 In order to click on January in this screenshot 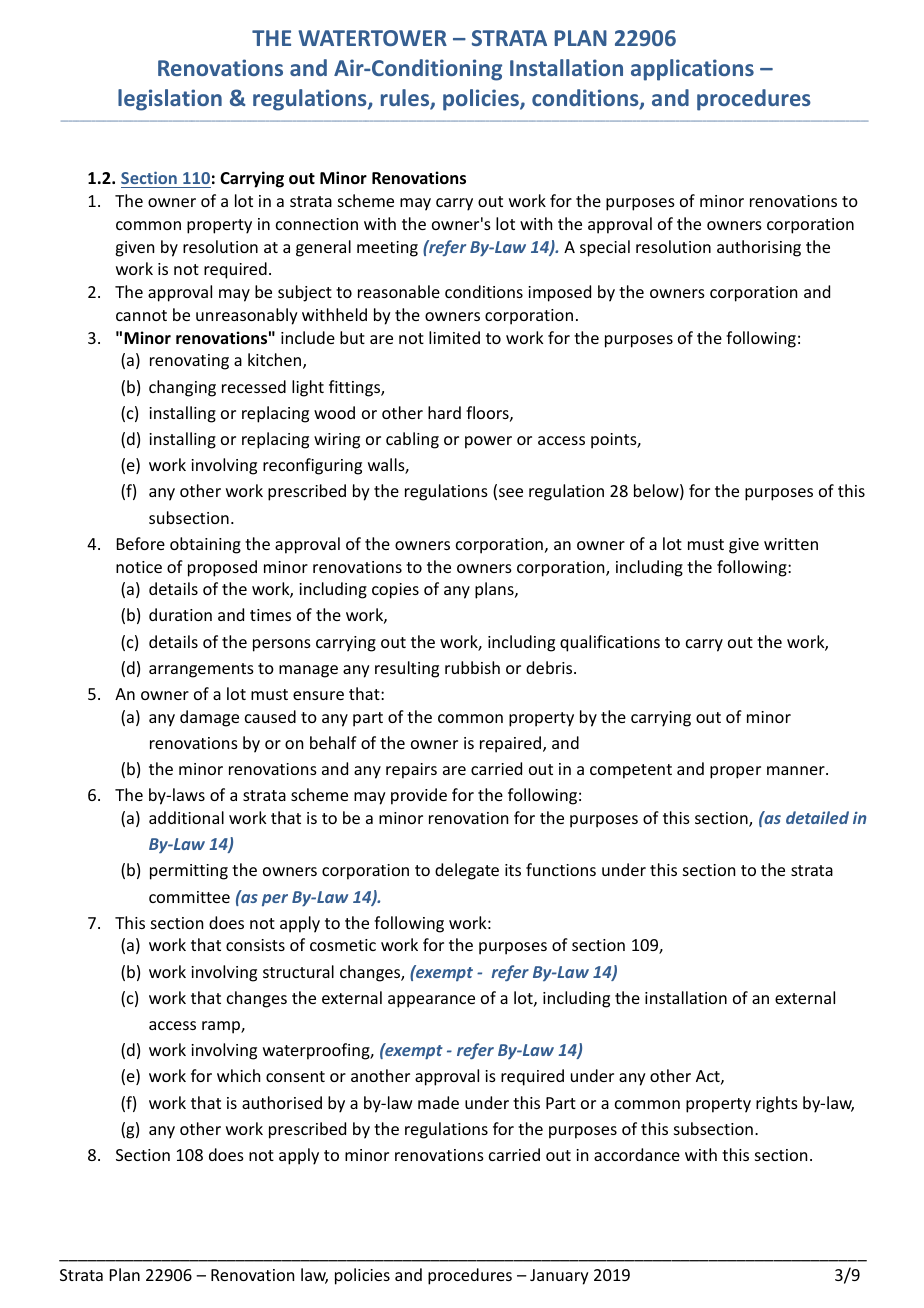, I will do `click(559, 1277)`.
